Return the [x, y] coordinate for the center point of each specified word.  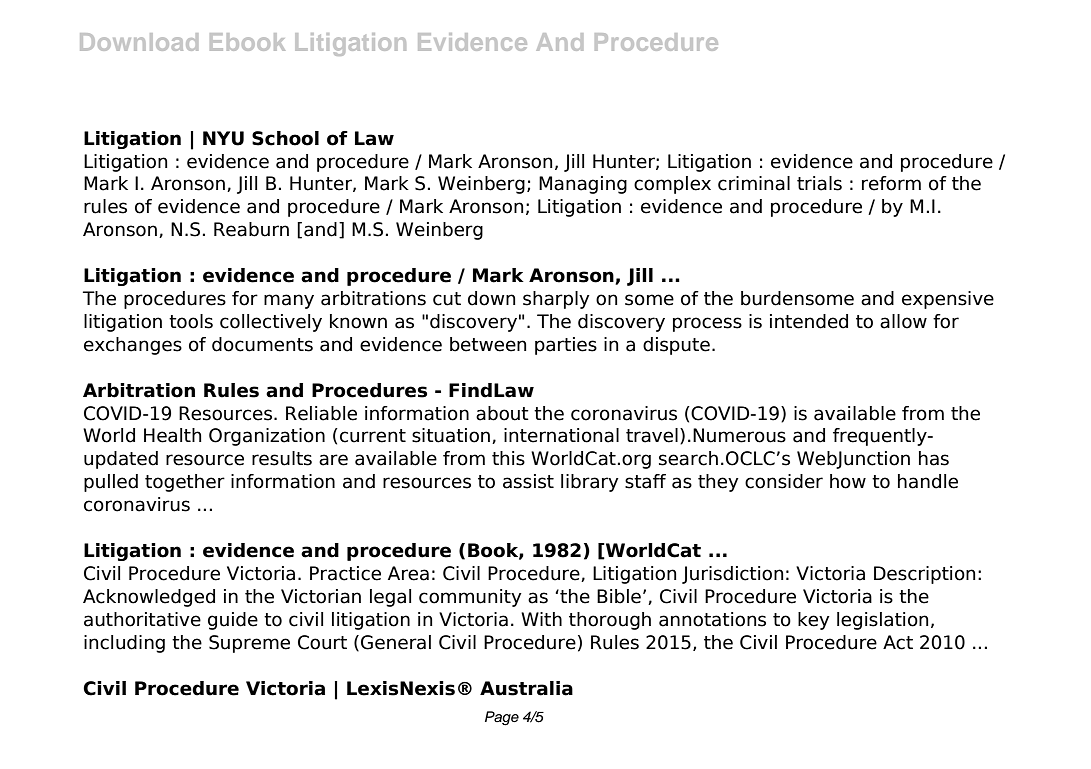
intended [809, 321]
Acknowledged [149, 598]
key [814, 621]
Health [172, 435]
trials [819, 183]
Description [924, 575]
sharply [556, 300]
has [934, 458]
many [289, 301]
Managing [583, 185]
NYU [223, 138]
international [561, 435]
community [470, 598]
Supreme [249, 644]
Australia [526, 688]
